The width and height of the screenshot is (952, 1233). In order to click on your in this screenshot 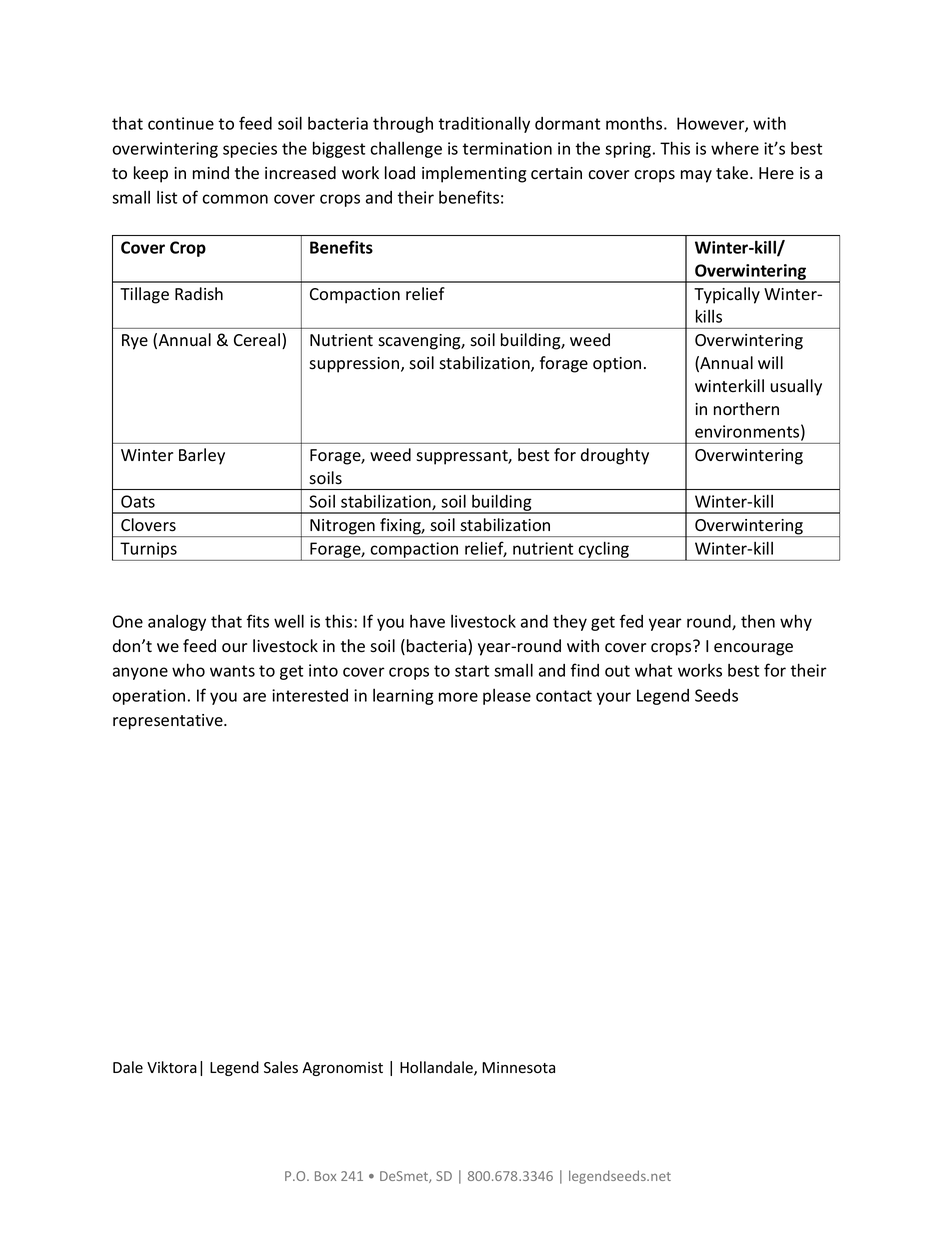, I will do `click(614, 698)`.
